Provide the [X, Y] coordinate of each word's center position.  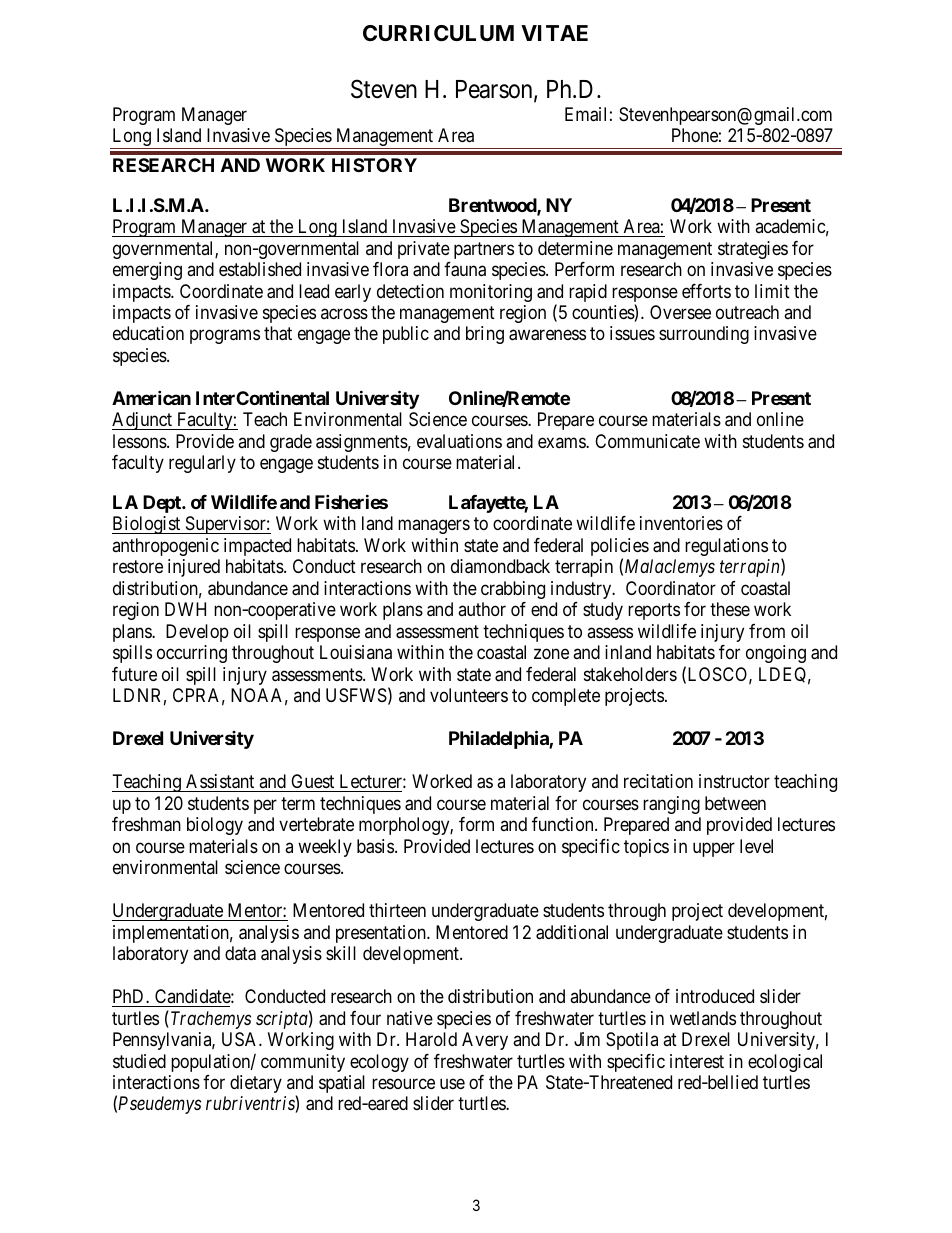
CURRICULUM [438, 33]
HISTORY [374, 165]
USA [241, 1039]
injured [194, 568]
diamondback [500, 566]
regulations [726, 547]
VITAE [554, 33]
